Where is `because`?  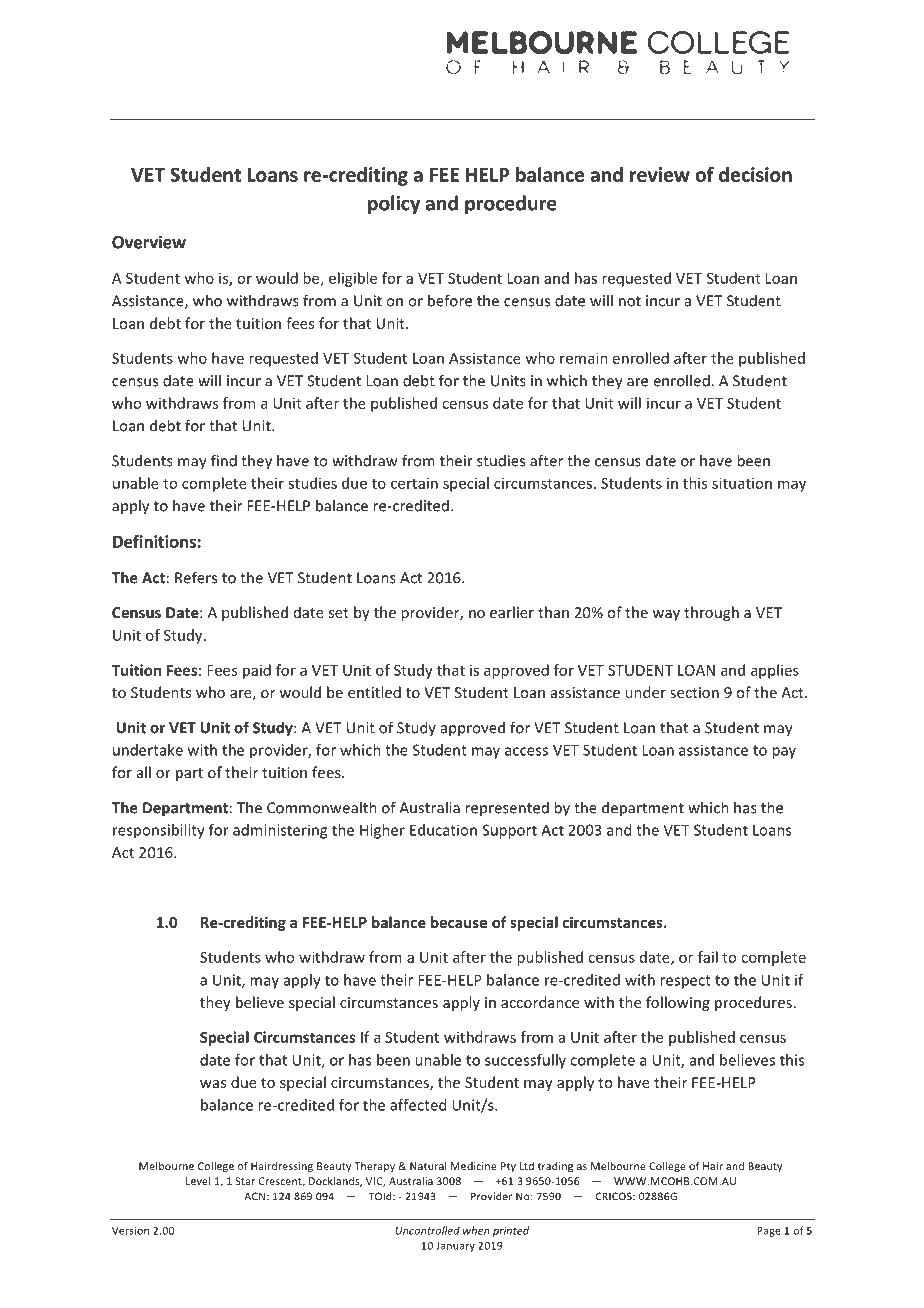
because is located at coordinates (459, 922).
